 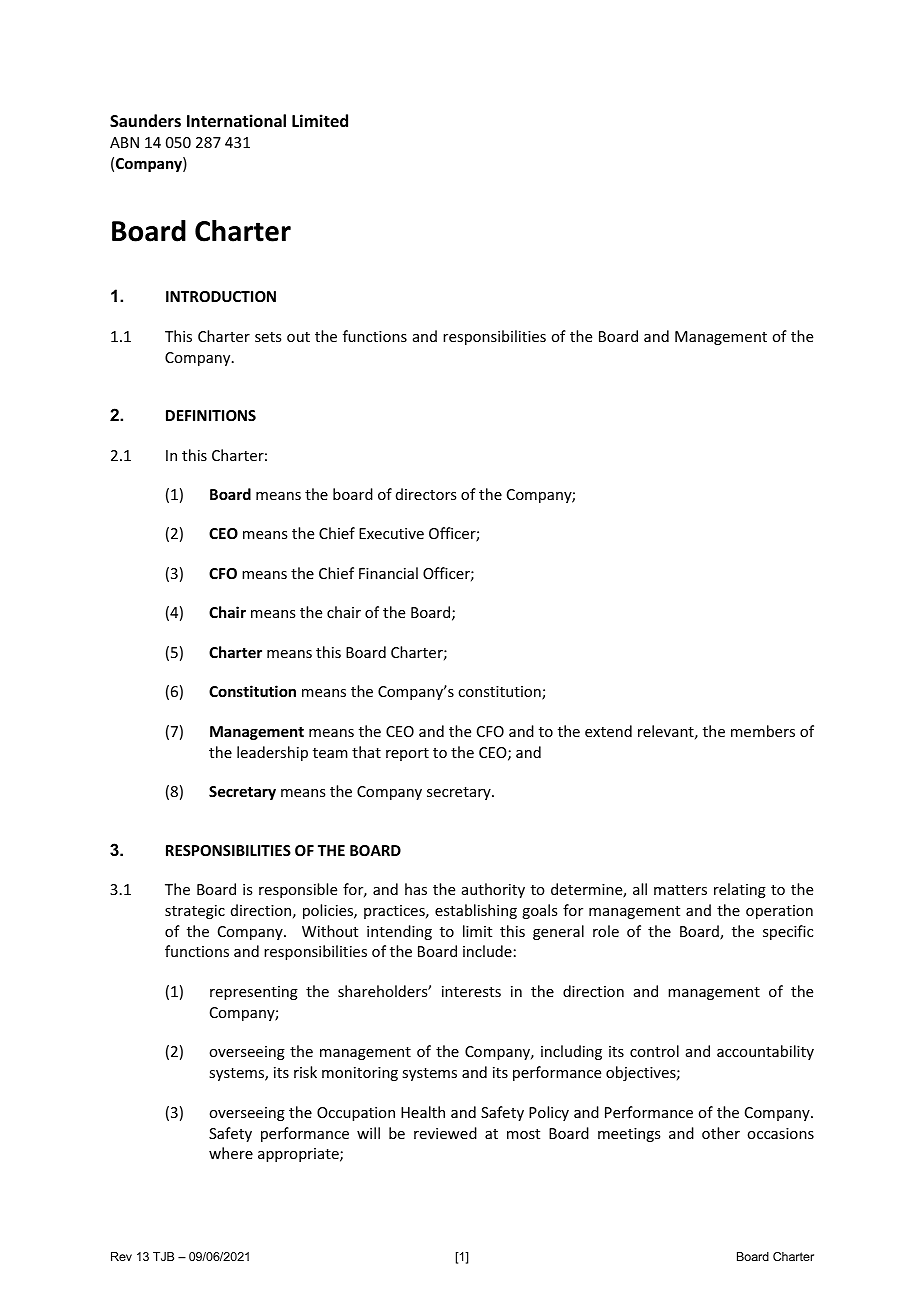 What do you see at coordinates (391, 533) in the screenshot?
I see `Executive` at bounding box center [391, 533].
